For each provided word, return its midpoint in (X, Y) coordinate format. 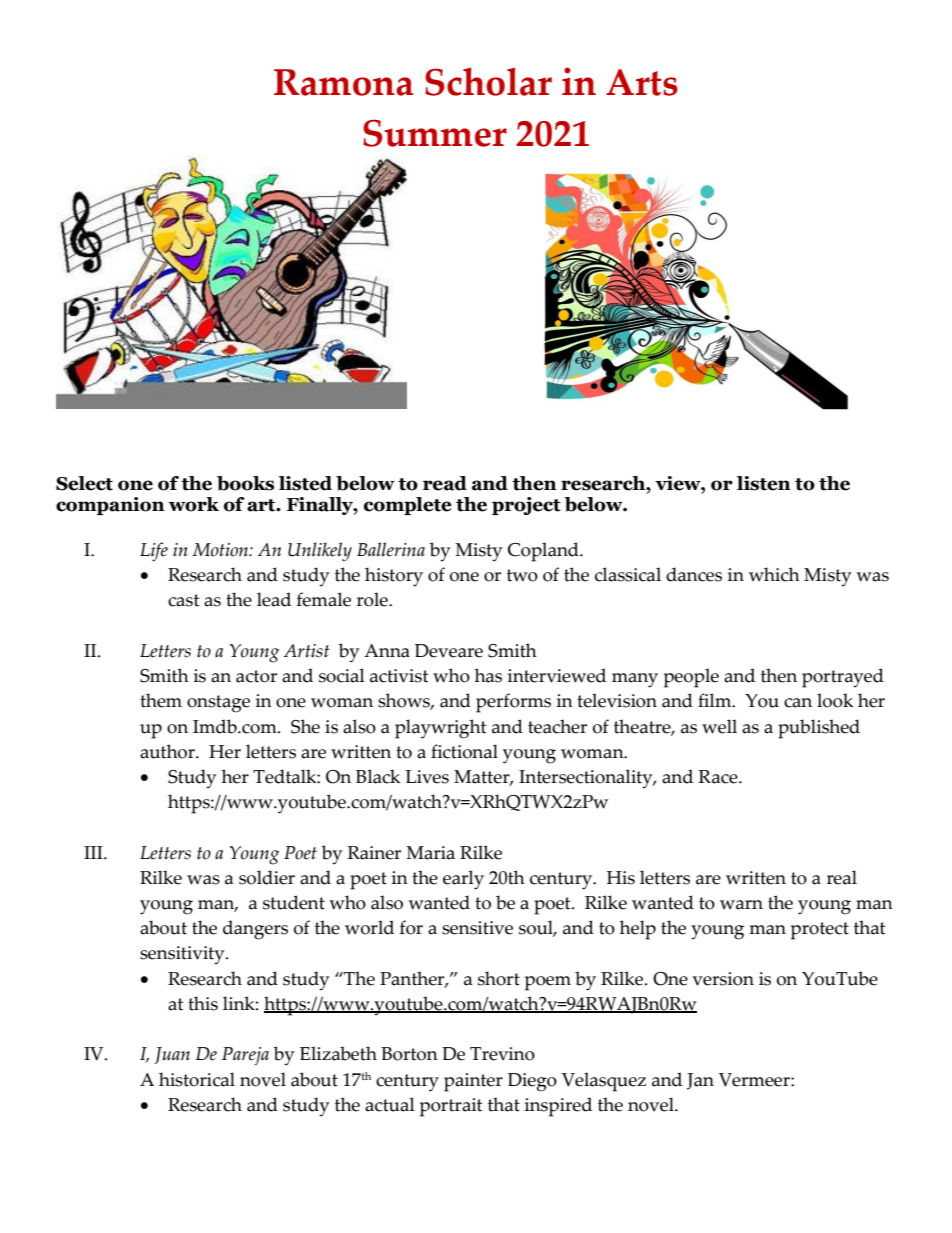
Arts (642, 82)
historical (197, 1079)
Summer (435, 133)
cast (183, 600)
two (522, 575)
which (774, 574)
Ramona (343, 82)
